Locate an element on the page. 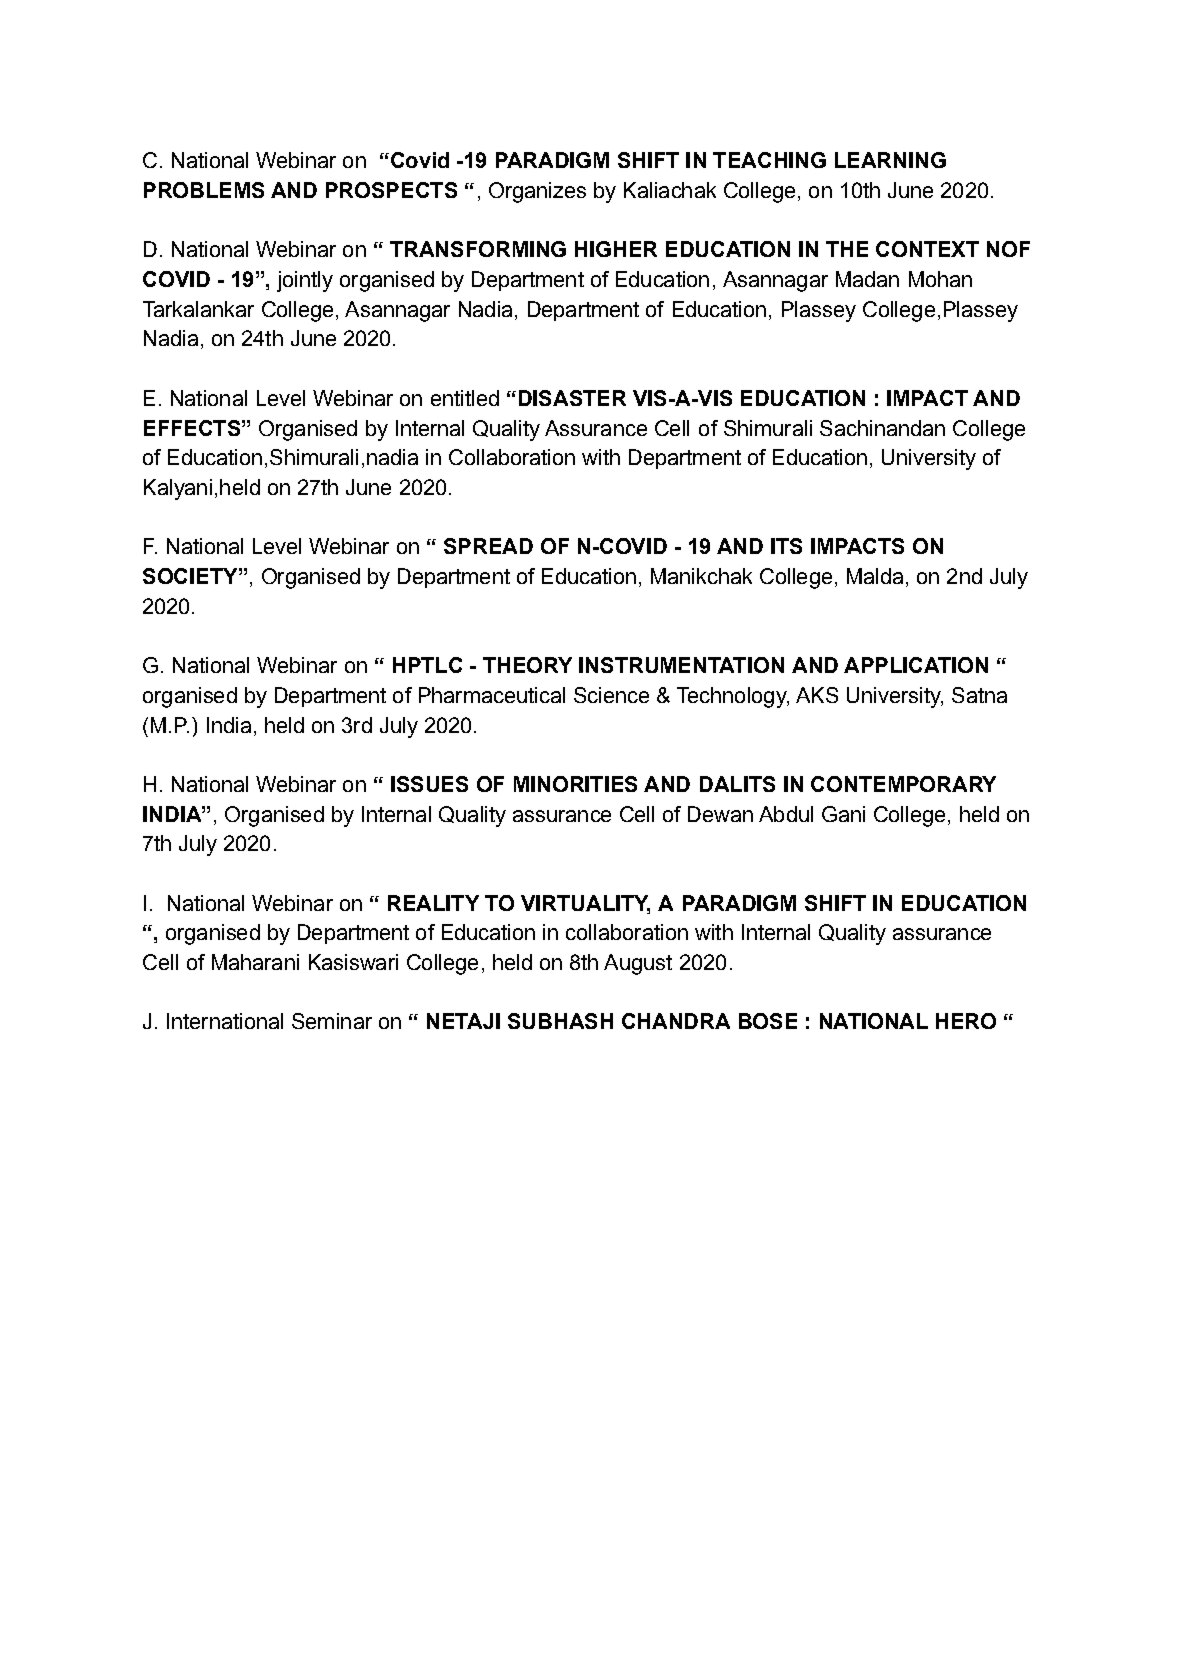  APPLICATION is located at coordinates (916, 665).
